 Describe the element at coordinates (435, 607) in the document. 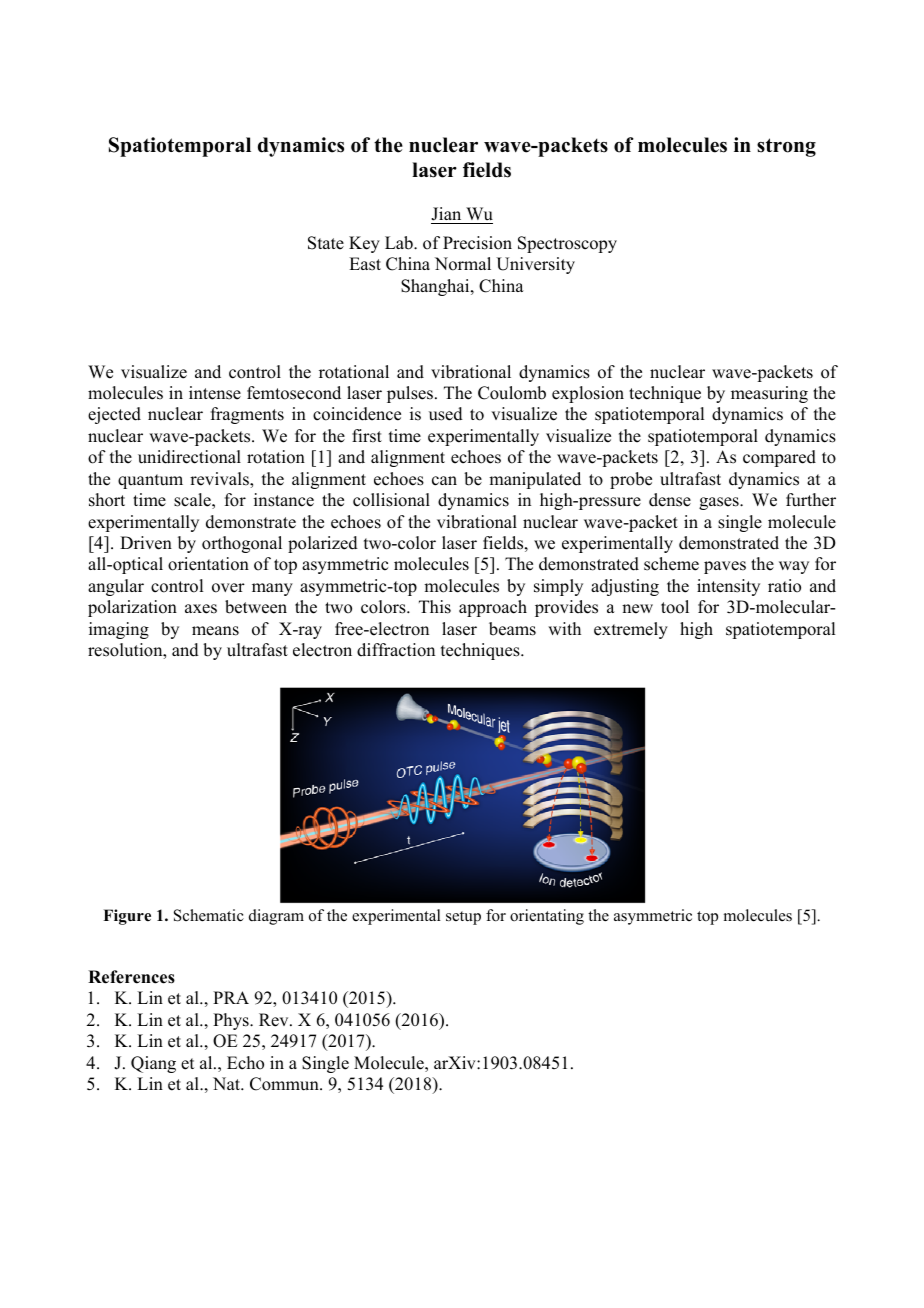

I see `This` at that location.
